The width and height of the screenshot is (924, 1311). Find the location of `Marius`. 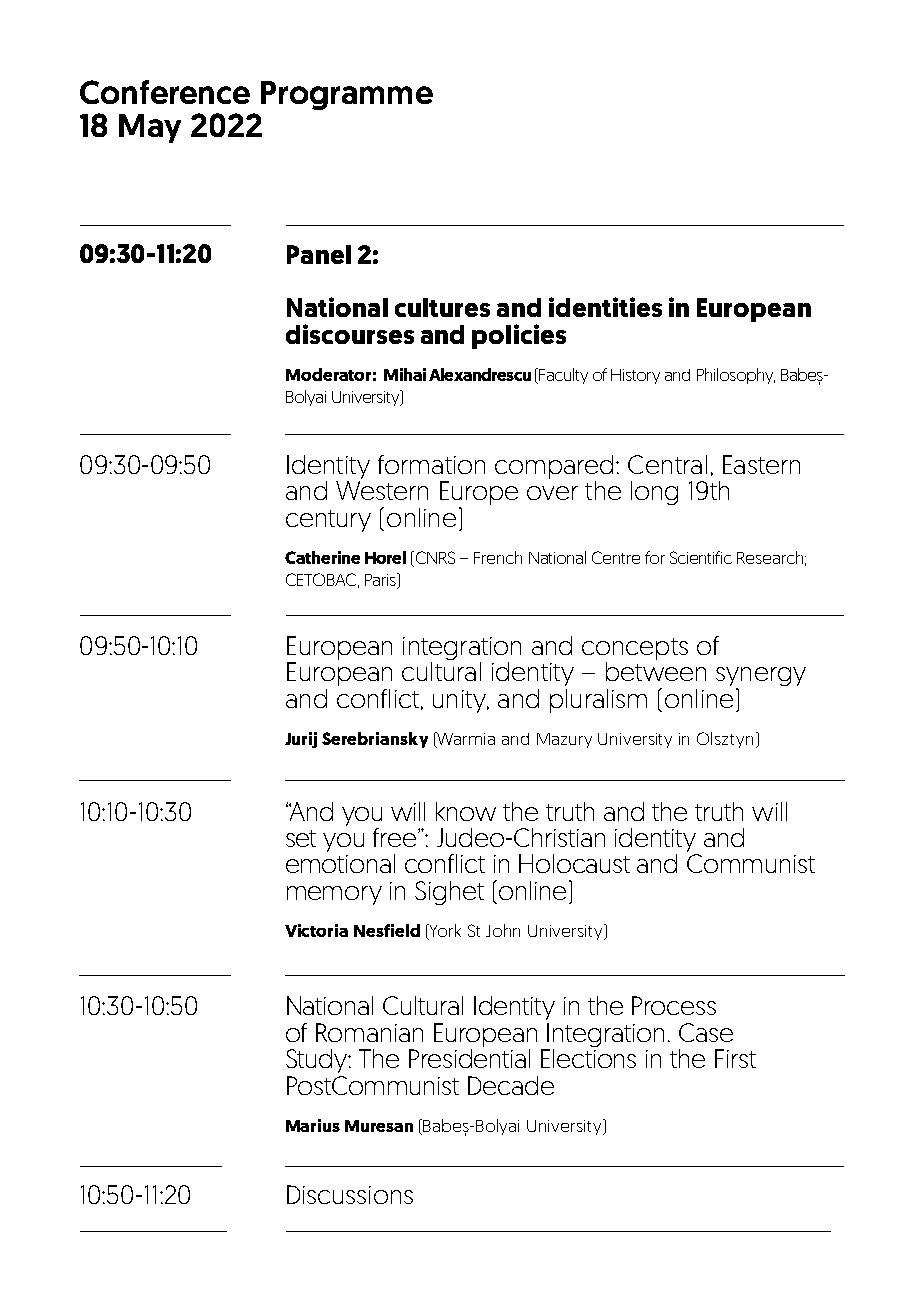

Marius is located at coordinates (313, 1125).
